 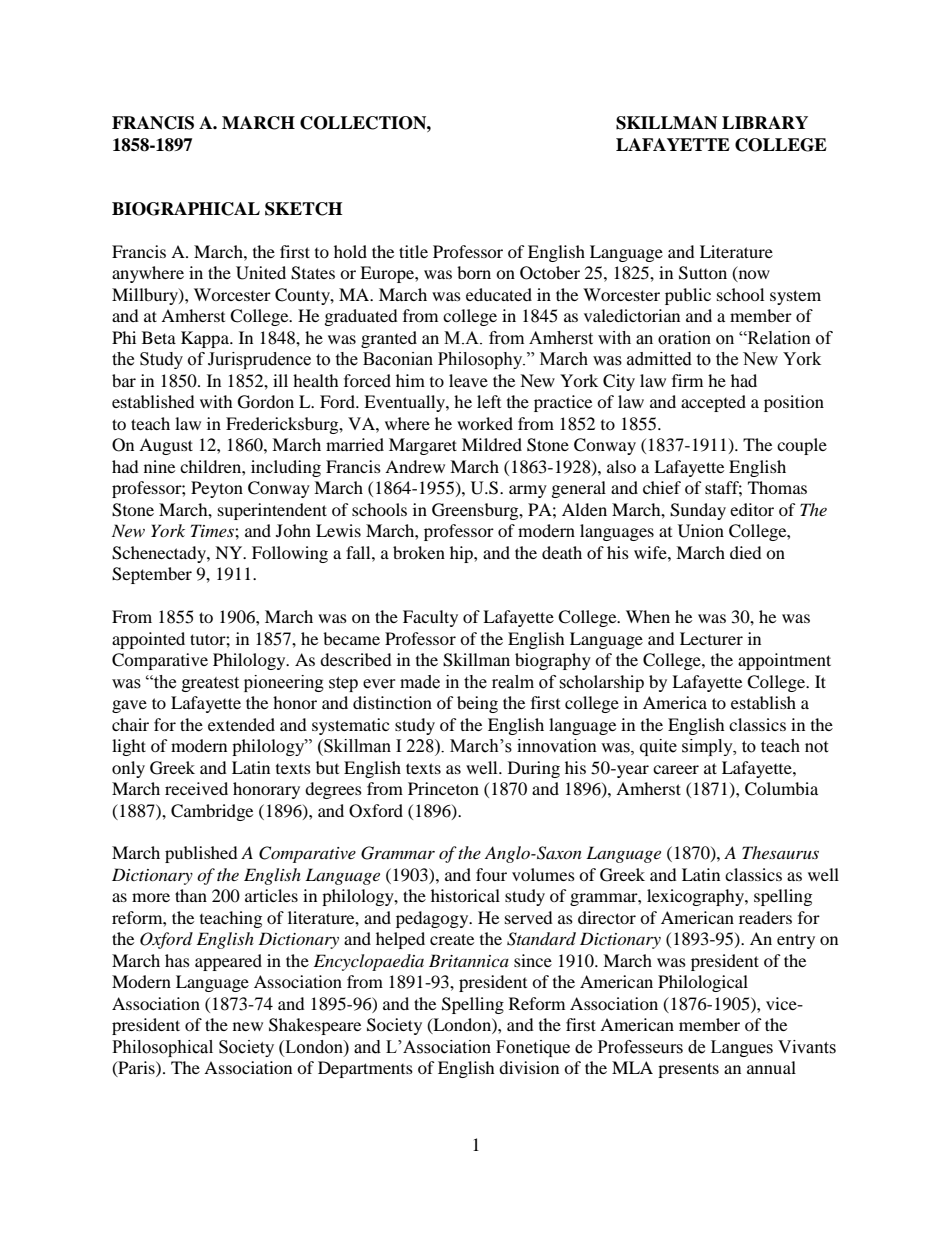 I want to click on BIOGRAPHICAL, so click(x=186, y=209).
